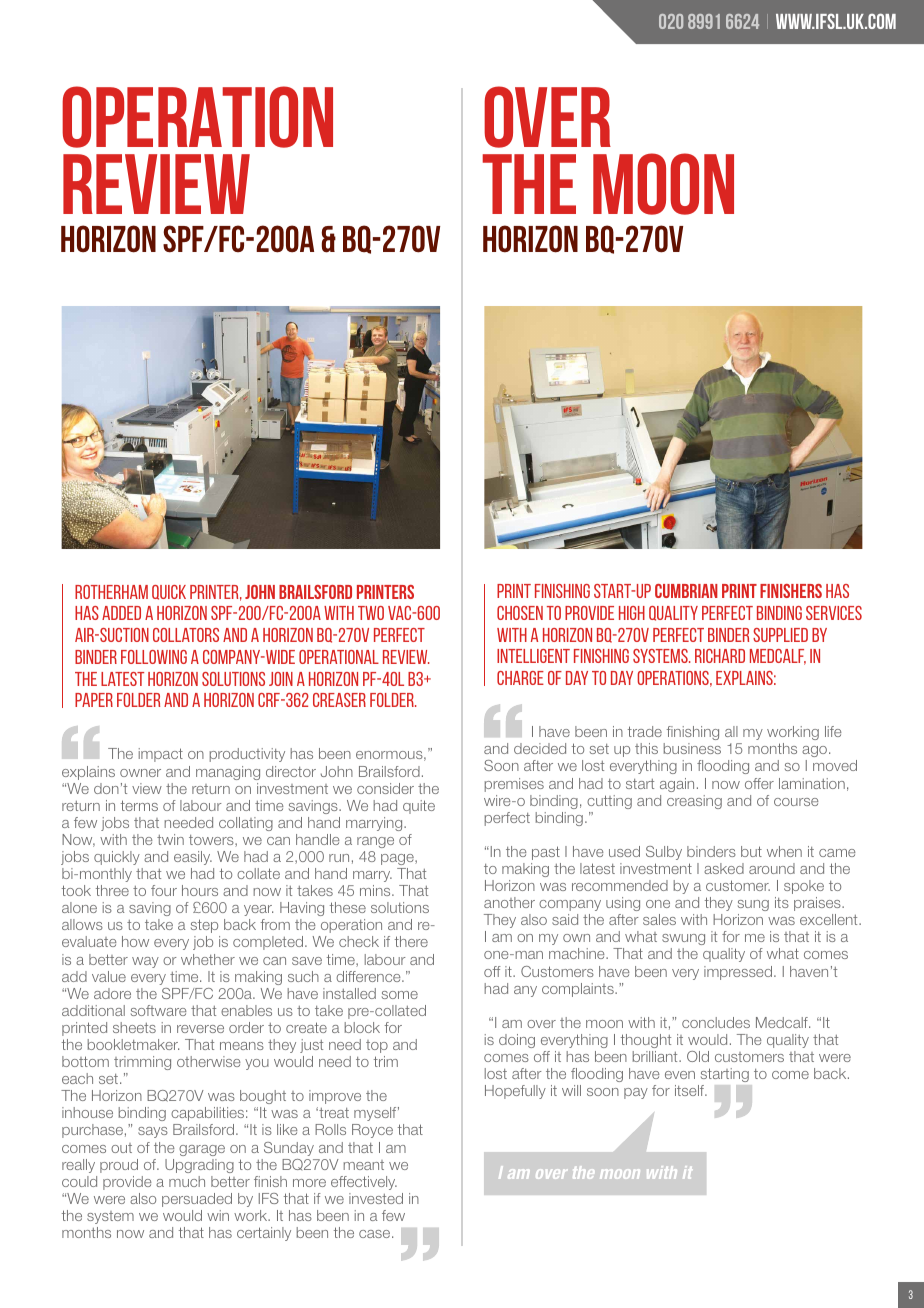 The height and width of the screenshot is (1308, 924). Describe the element at coordinates (780, 635) in the screenshot. I see `supplied` at that location.
